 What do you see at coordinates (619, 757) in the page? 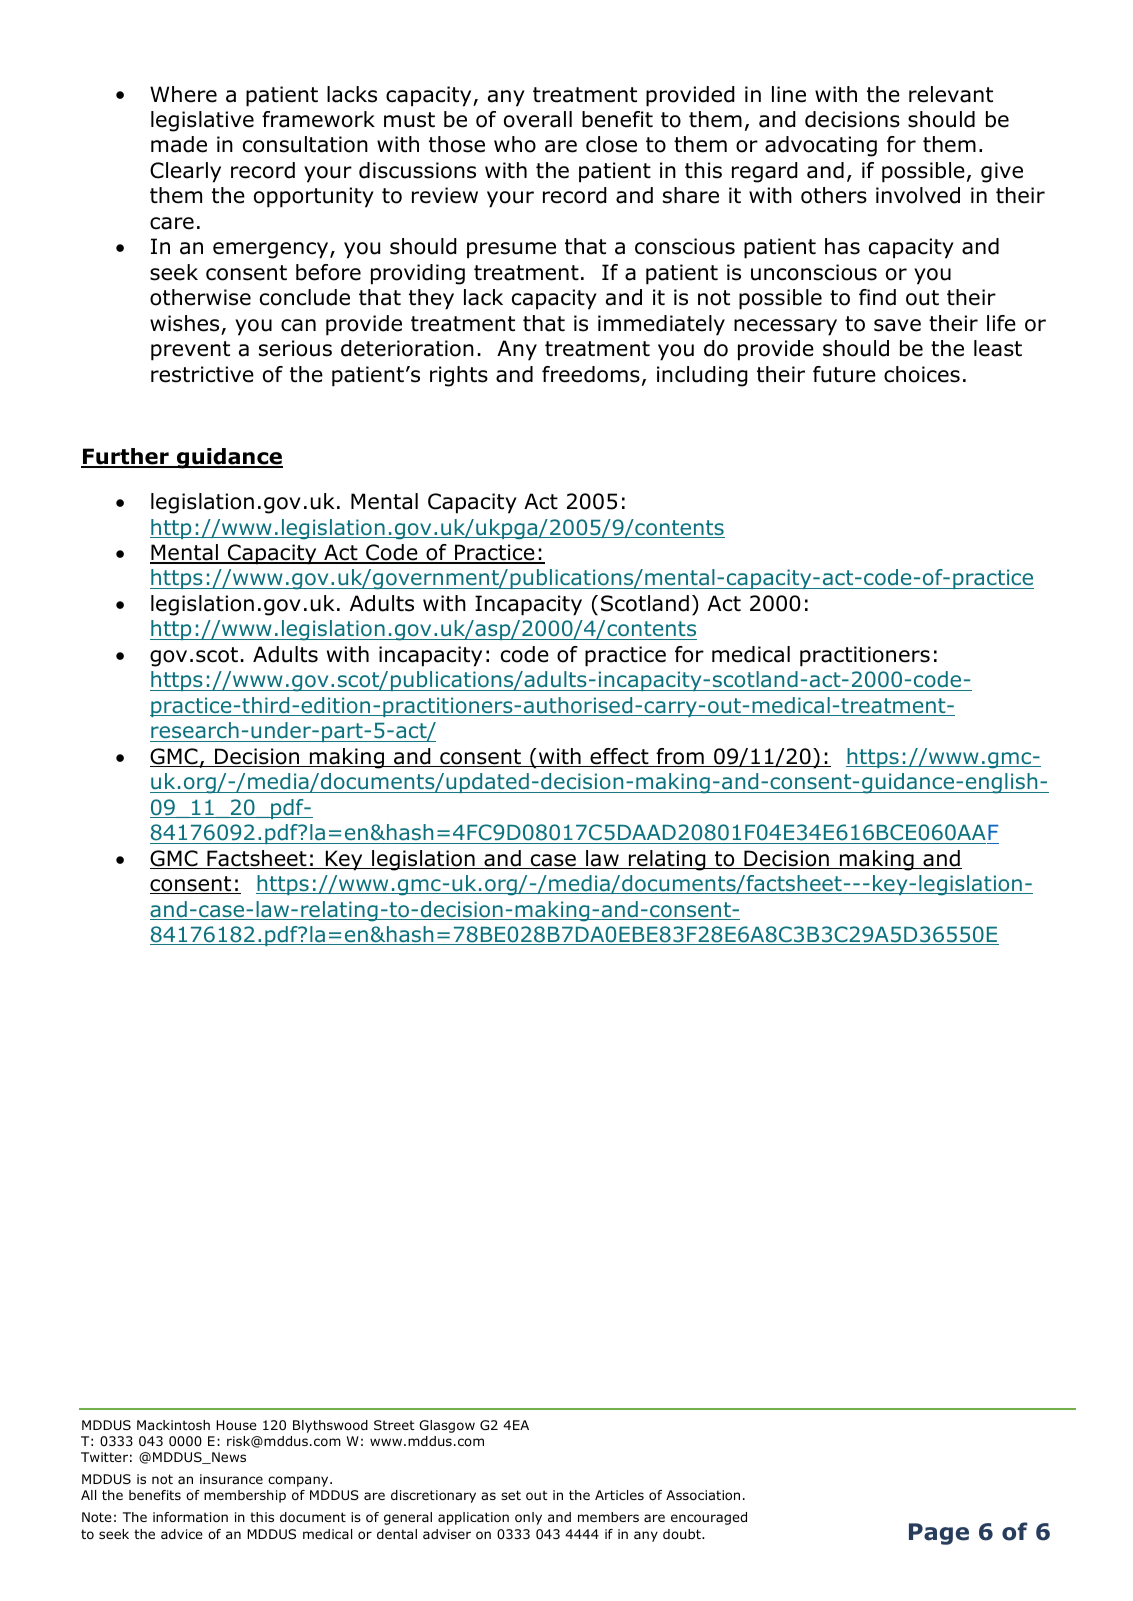
I see `effect` at bounding box center [619, 757].
